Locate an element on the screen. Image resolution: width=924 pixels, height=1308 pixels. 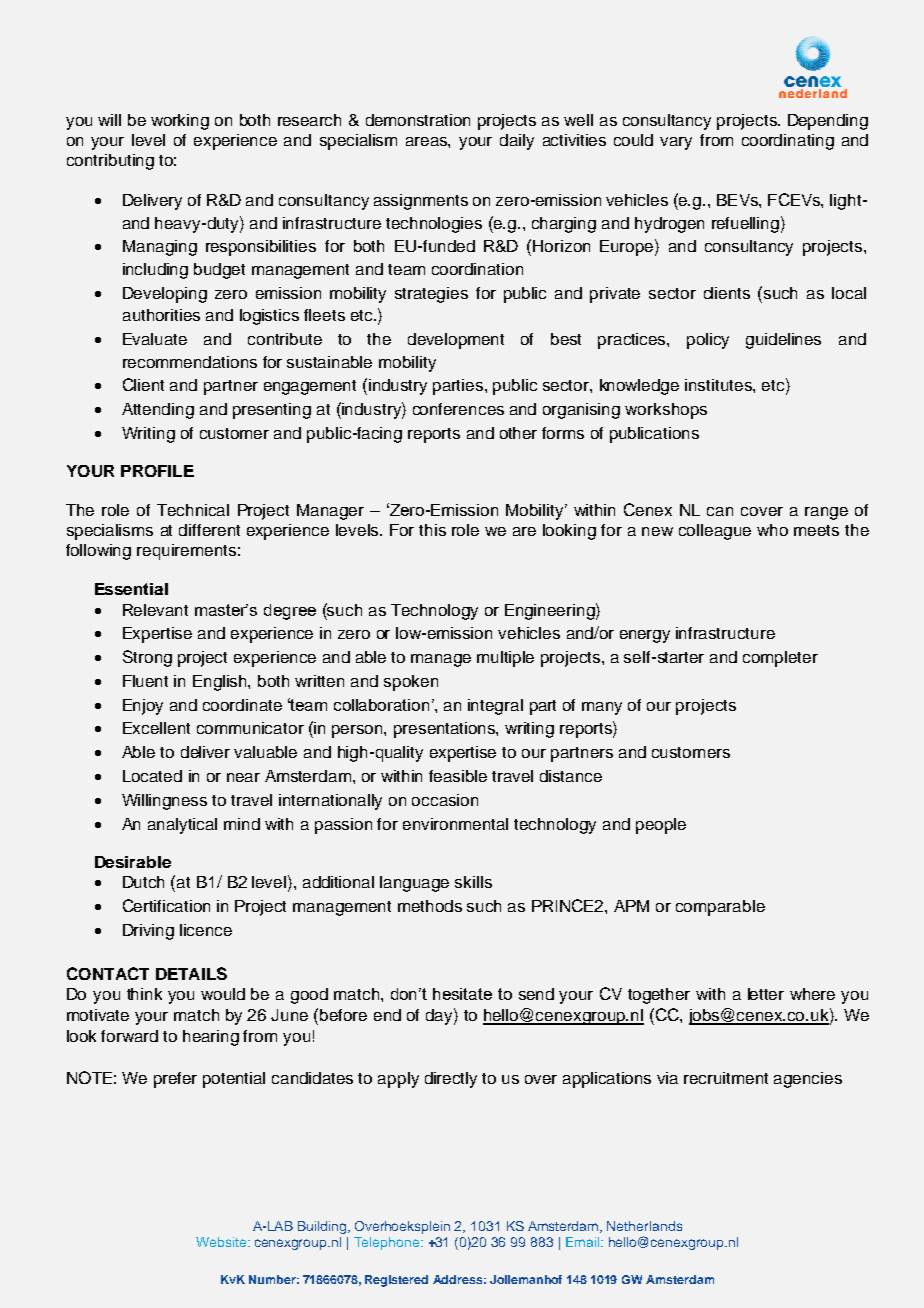
environmental is located at coordinates (455, 824).
